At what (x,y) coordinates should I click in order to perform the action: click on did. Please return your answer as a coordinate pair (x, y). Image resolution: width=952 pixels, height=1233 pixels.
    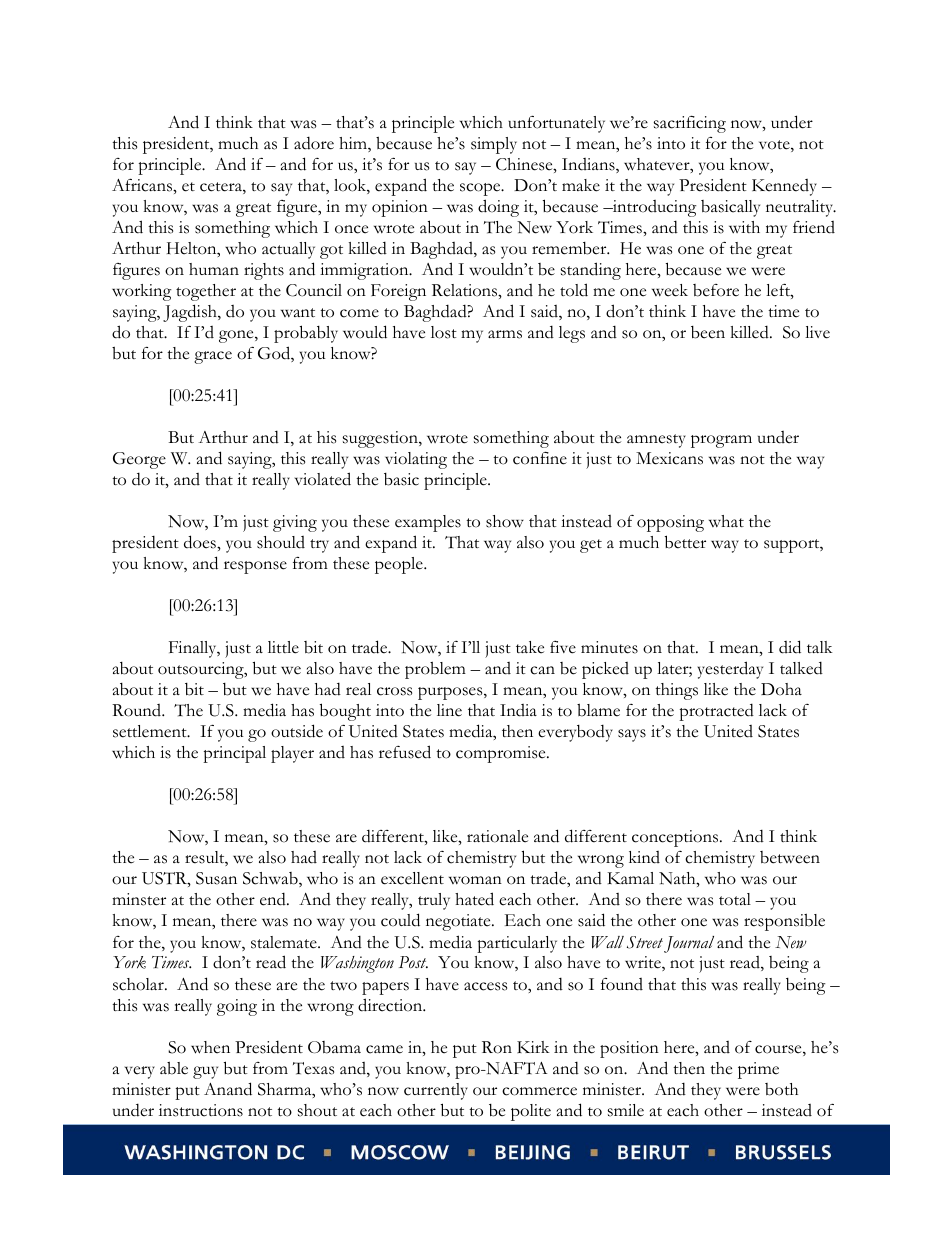
    Looking at the image, I should click on (790, 647).
